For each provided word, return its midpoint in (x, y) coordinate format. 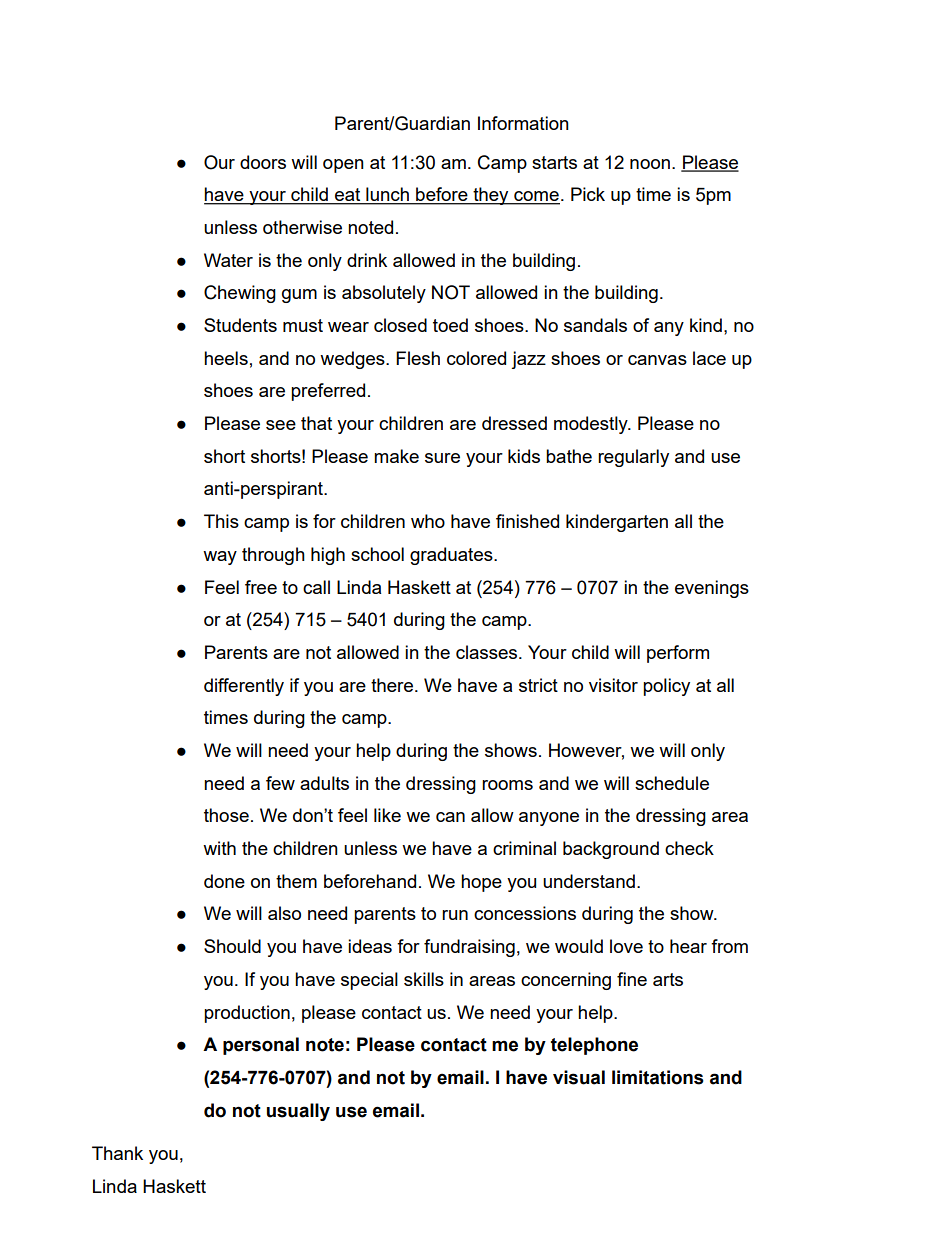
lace (709, 358)
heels (226, 358)
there (393, 685)
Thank (117, 1153)
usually (298, 1112)
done (224, 881)
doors (263, 162)
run (455, 915)
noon (650, 164)
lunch (387, 195)
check (689, 848)
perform (678, 654)
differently (244, 687)
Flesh (418, 358)
